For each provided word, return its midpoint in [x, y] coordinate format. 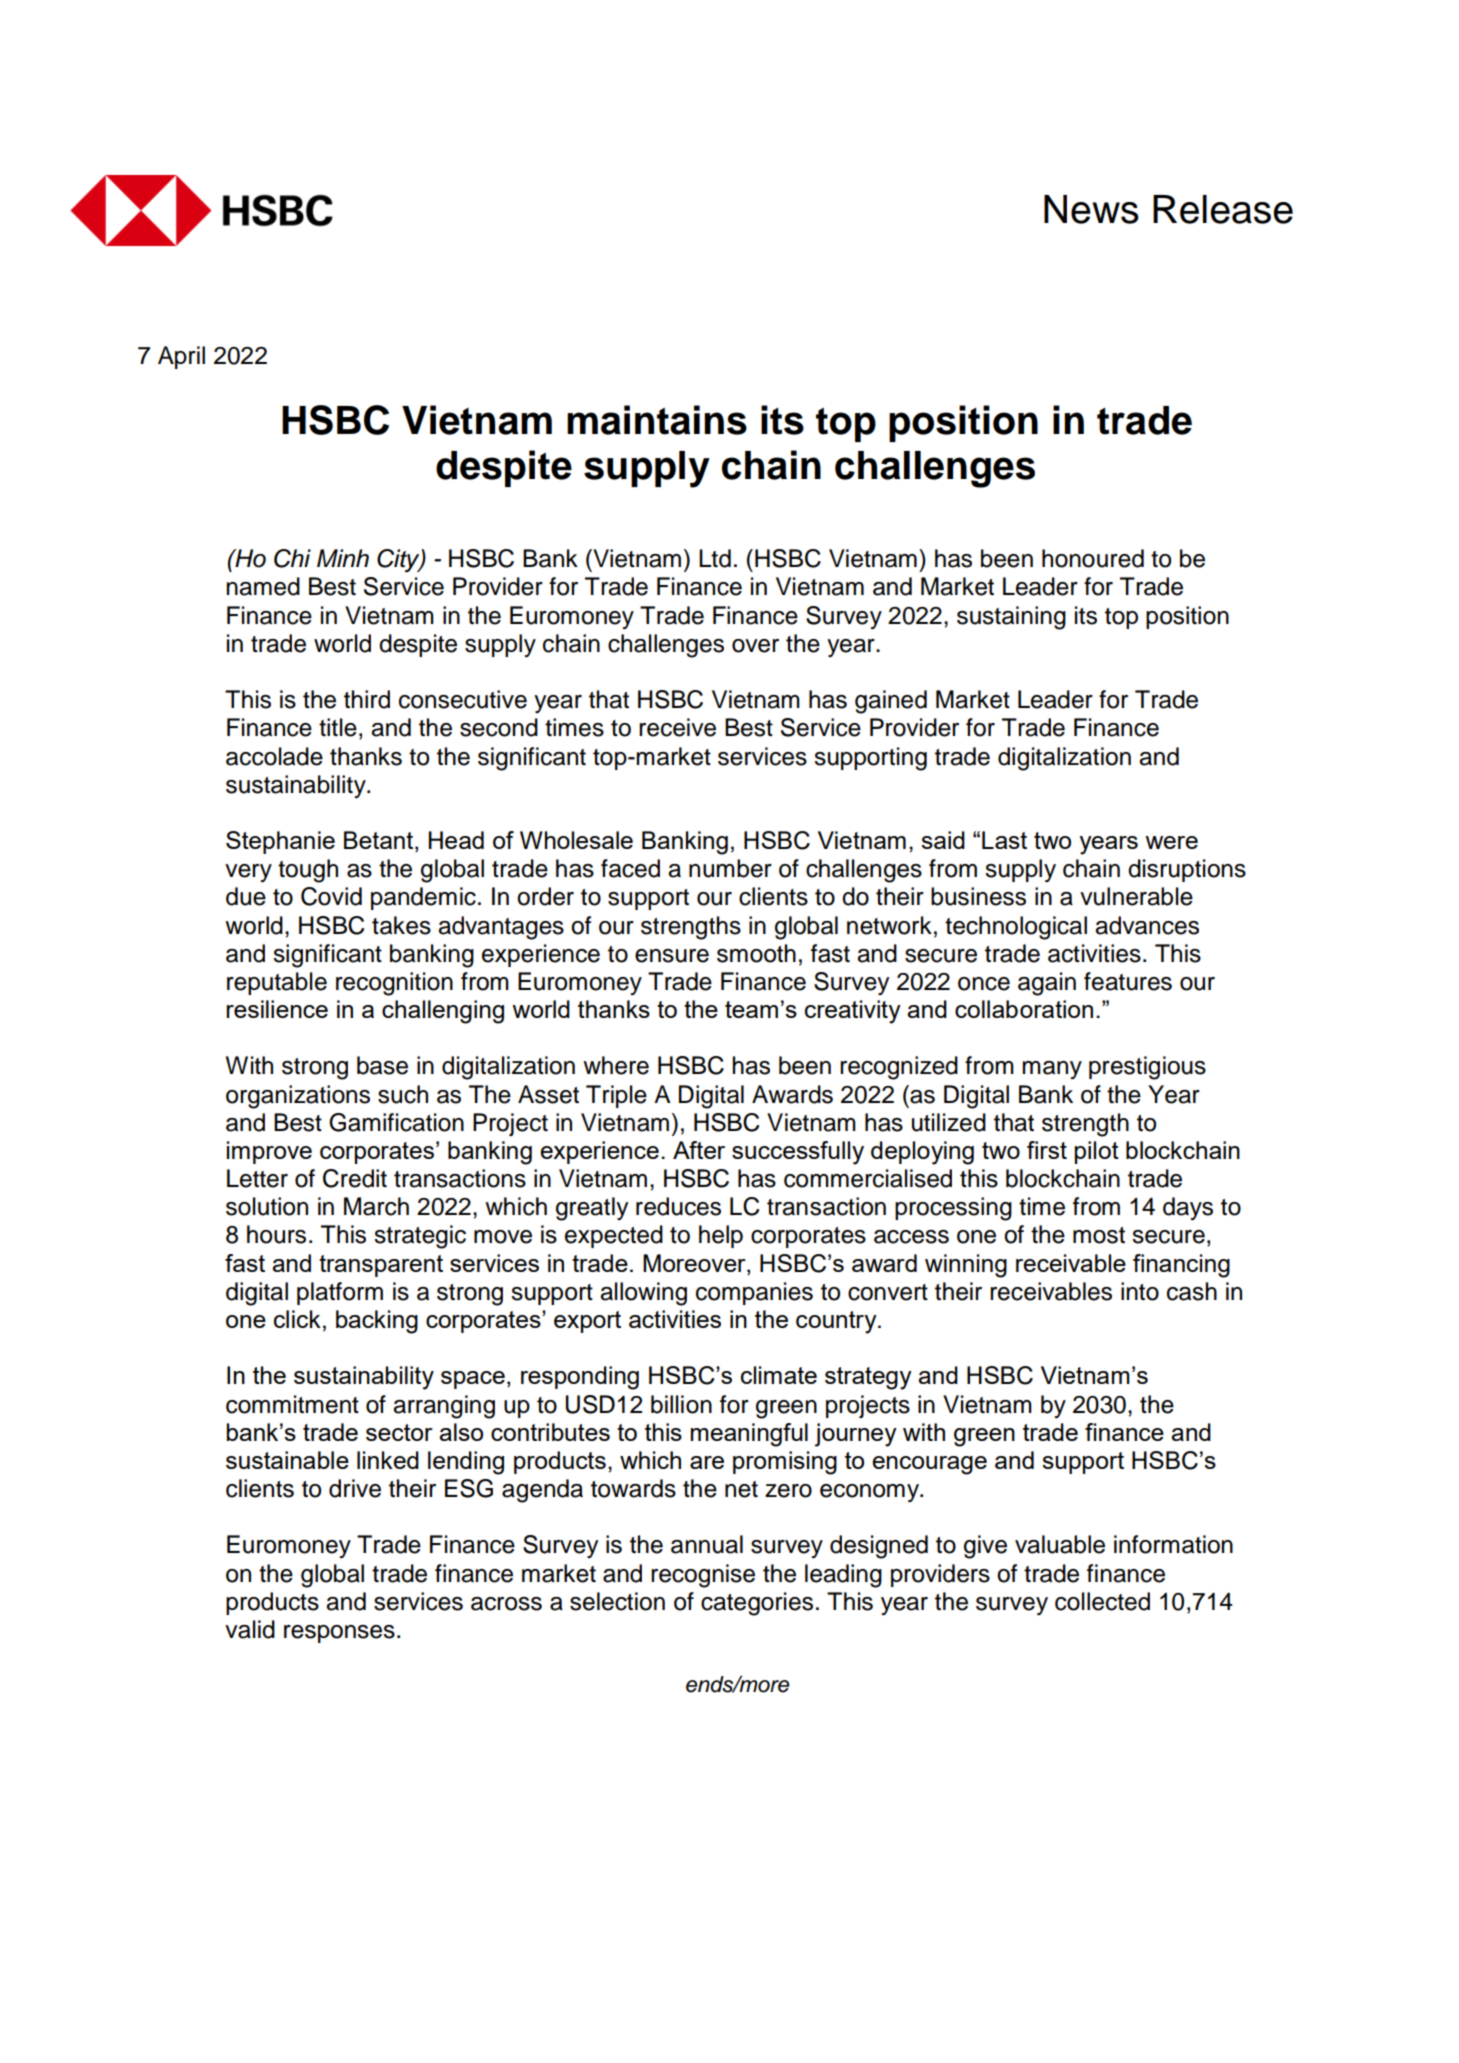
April [181, 357]
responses [339, 1634]
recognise [703, 1576]
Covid [331, 896]
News [1091, 209]
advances [1147, 925]
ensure [672, 956]
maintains [657, 420]
